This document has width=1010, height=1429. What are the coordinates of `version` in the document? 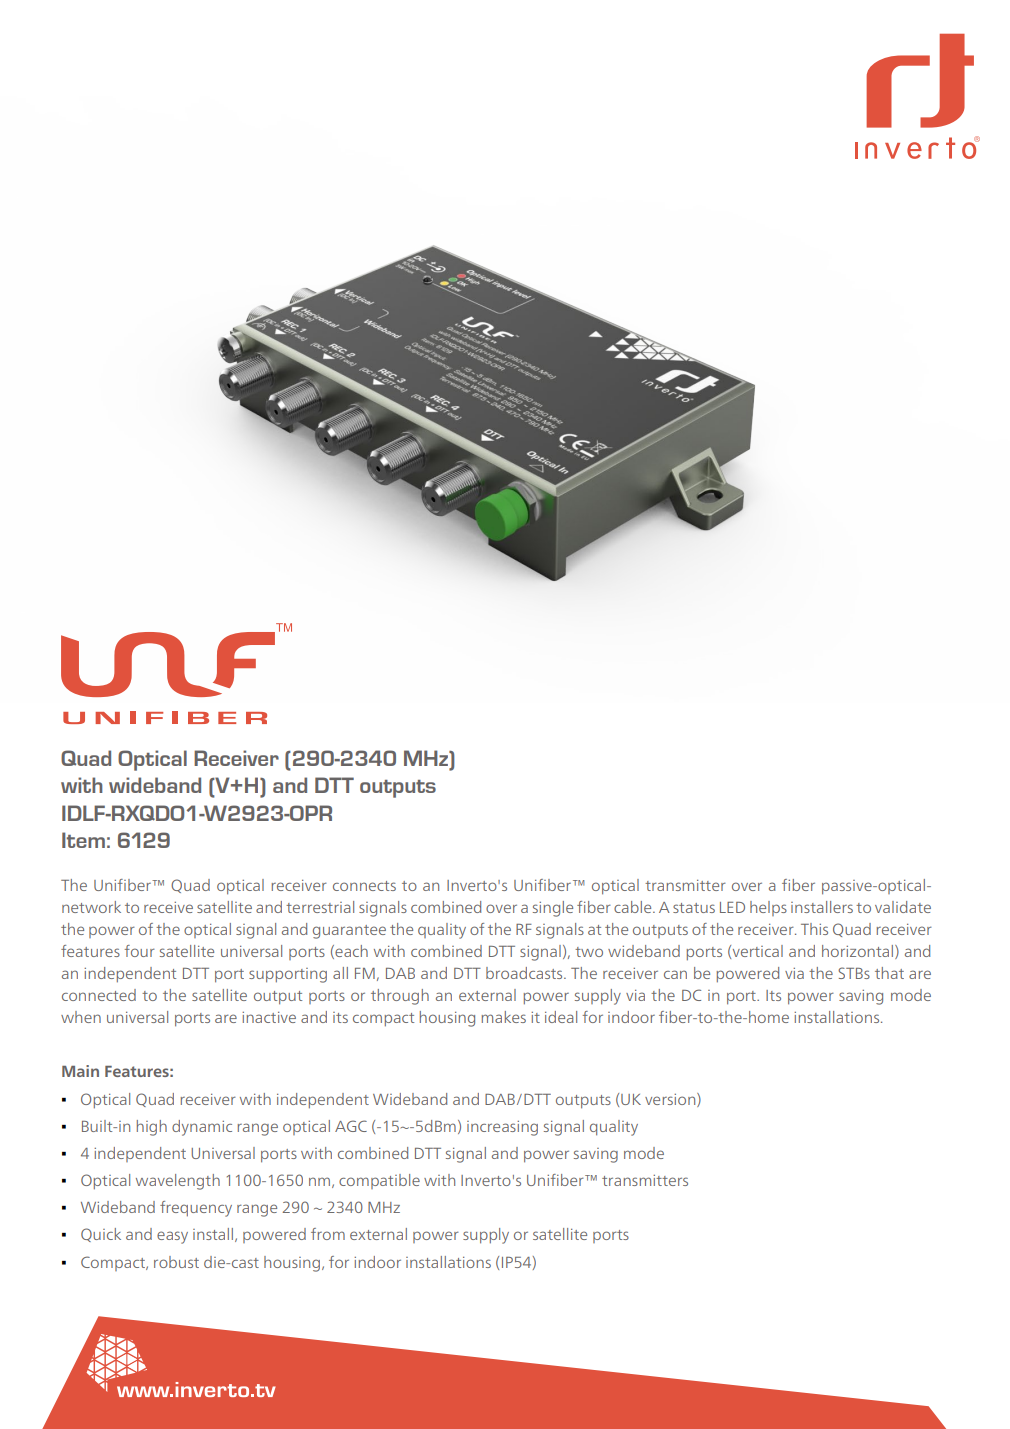 It's located at (671, 1100).
